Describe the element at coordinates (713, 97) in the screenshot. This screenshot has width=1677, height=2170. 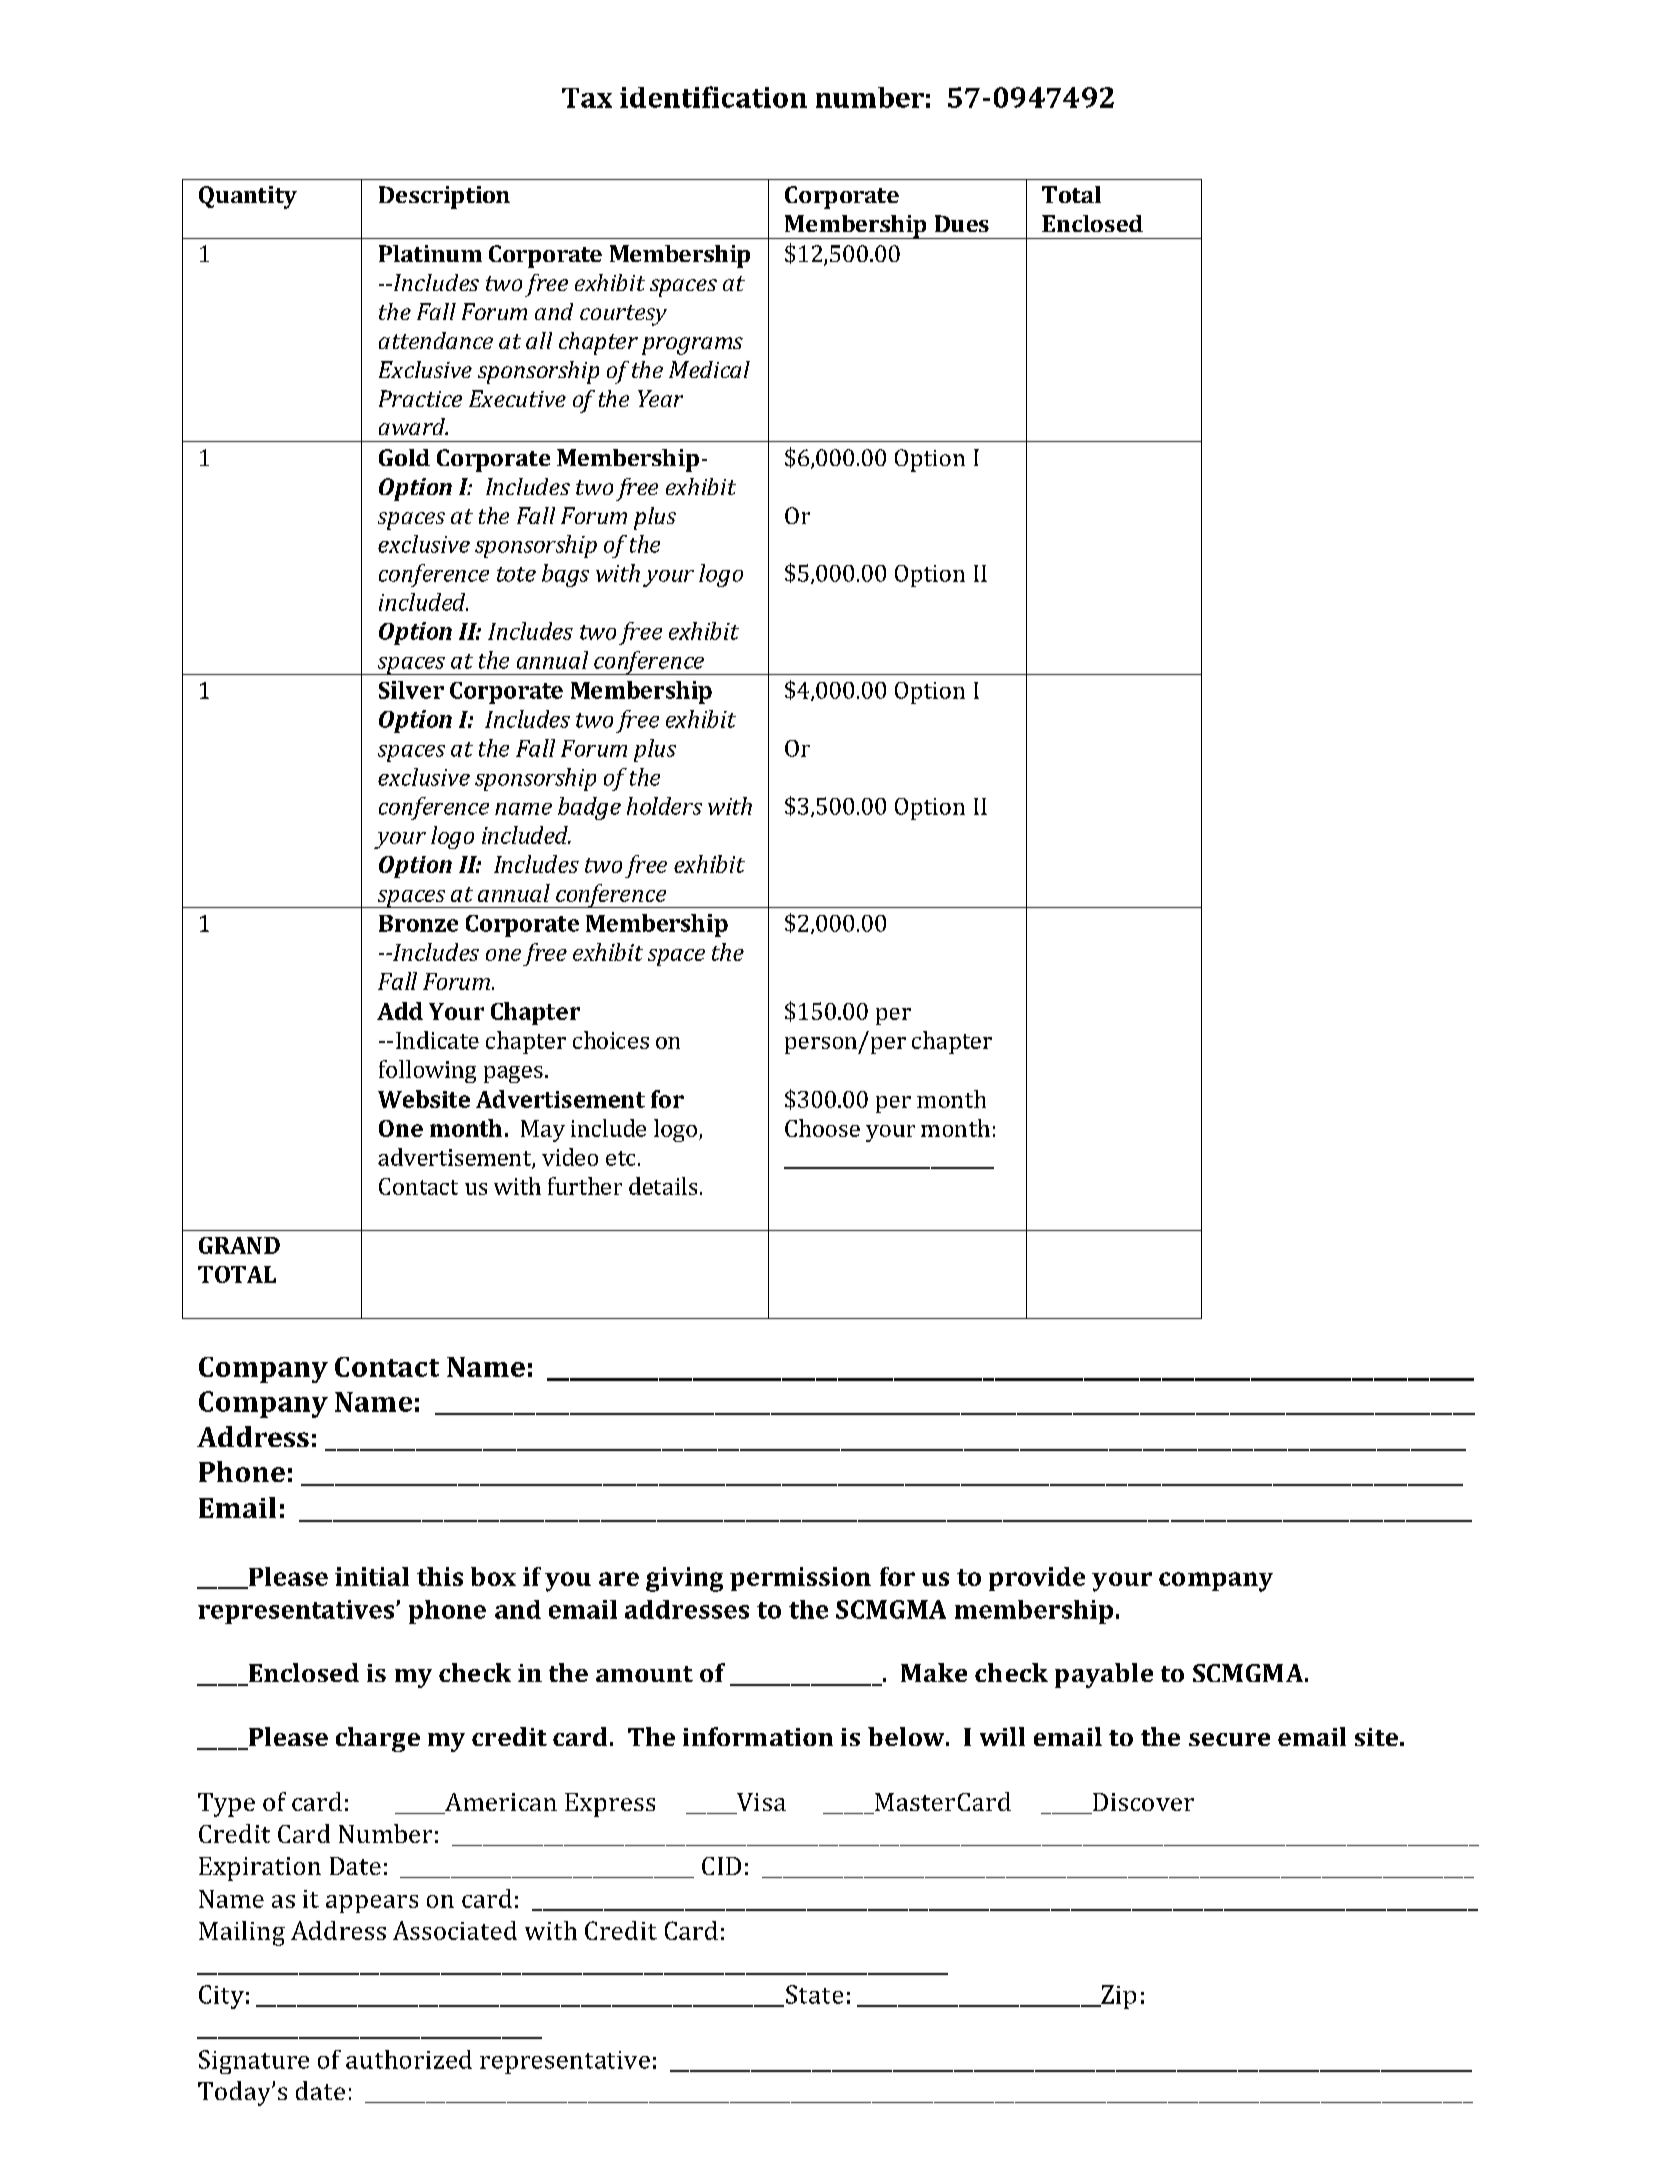
I see `identification` at that location.
